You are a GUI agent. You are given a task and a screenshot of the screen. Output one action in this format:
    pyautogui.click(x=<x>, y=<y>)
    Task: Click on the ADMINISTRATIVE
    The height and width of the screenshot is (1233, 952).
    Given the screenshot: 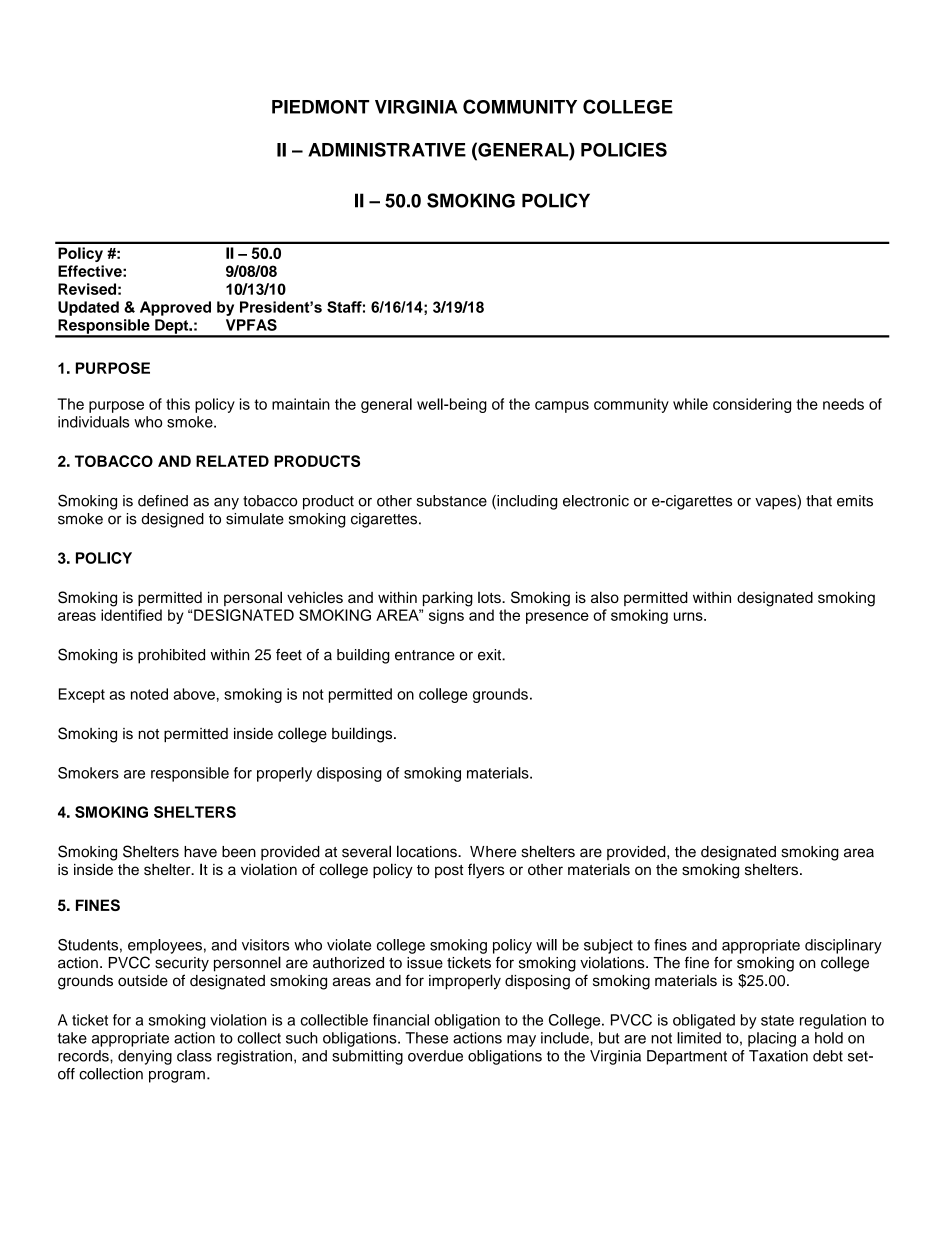 What is the action you would take?
    pyautogui.click(x=387, y=149)
